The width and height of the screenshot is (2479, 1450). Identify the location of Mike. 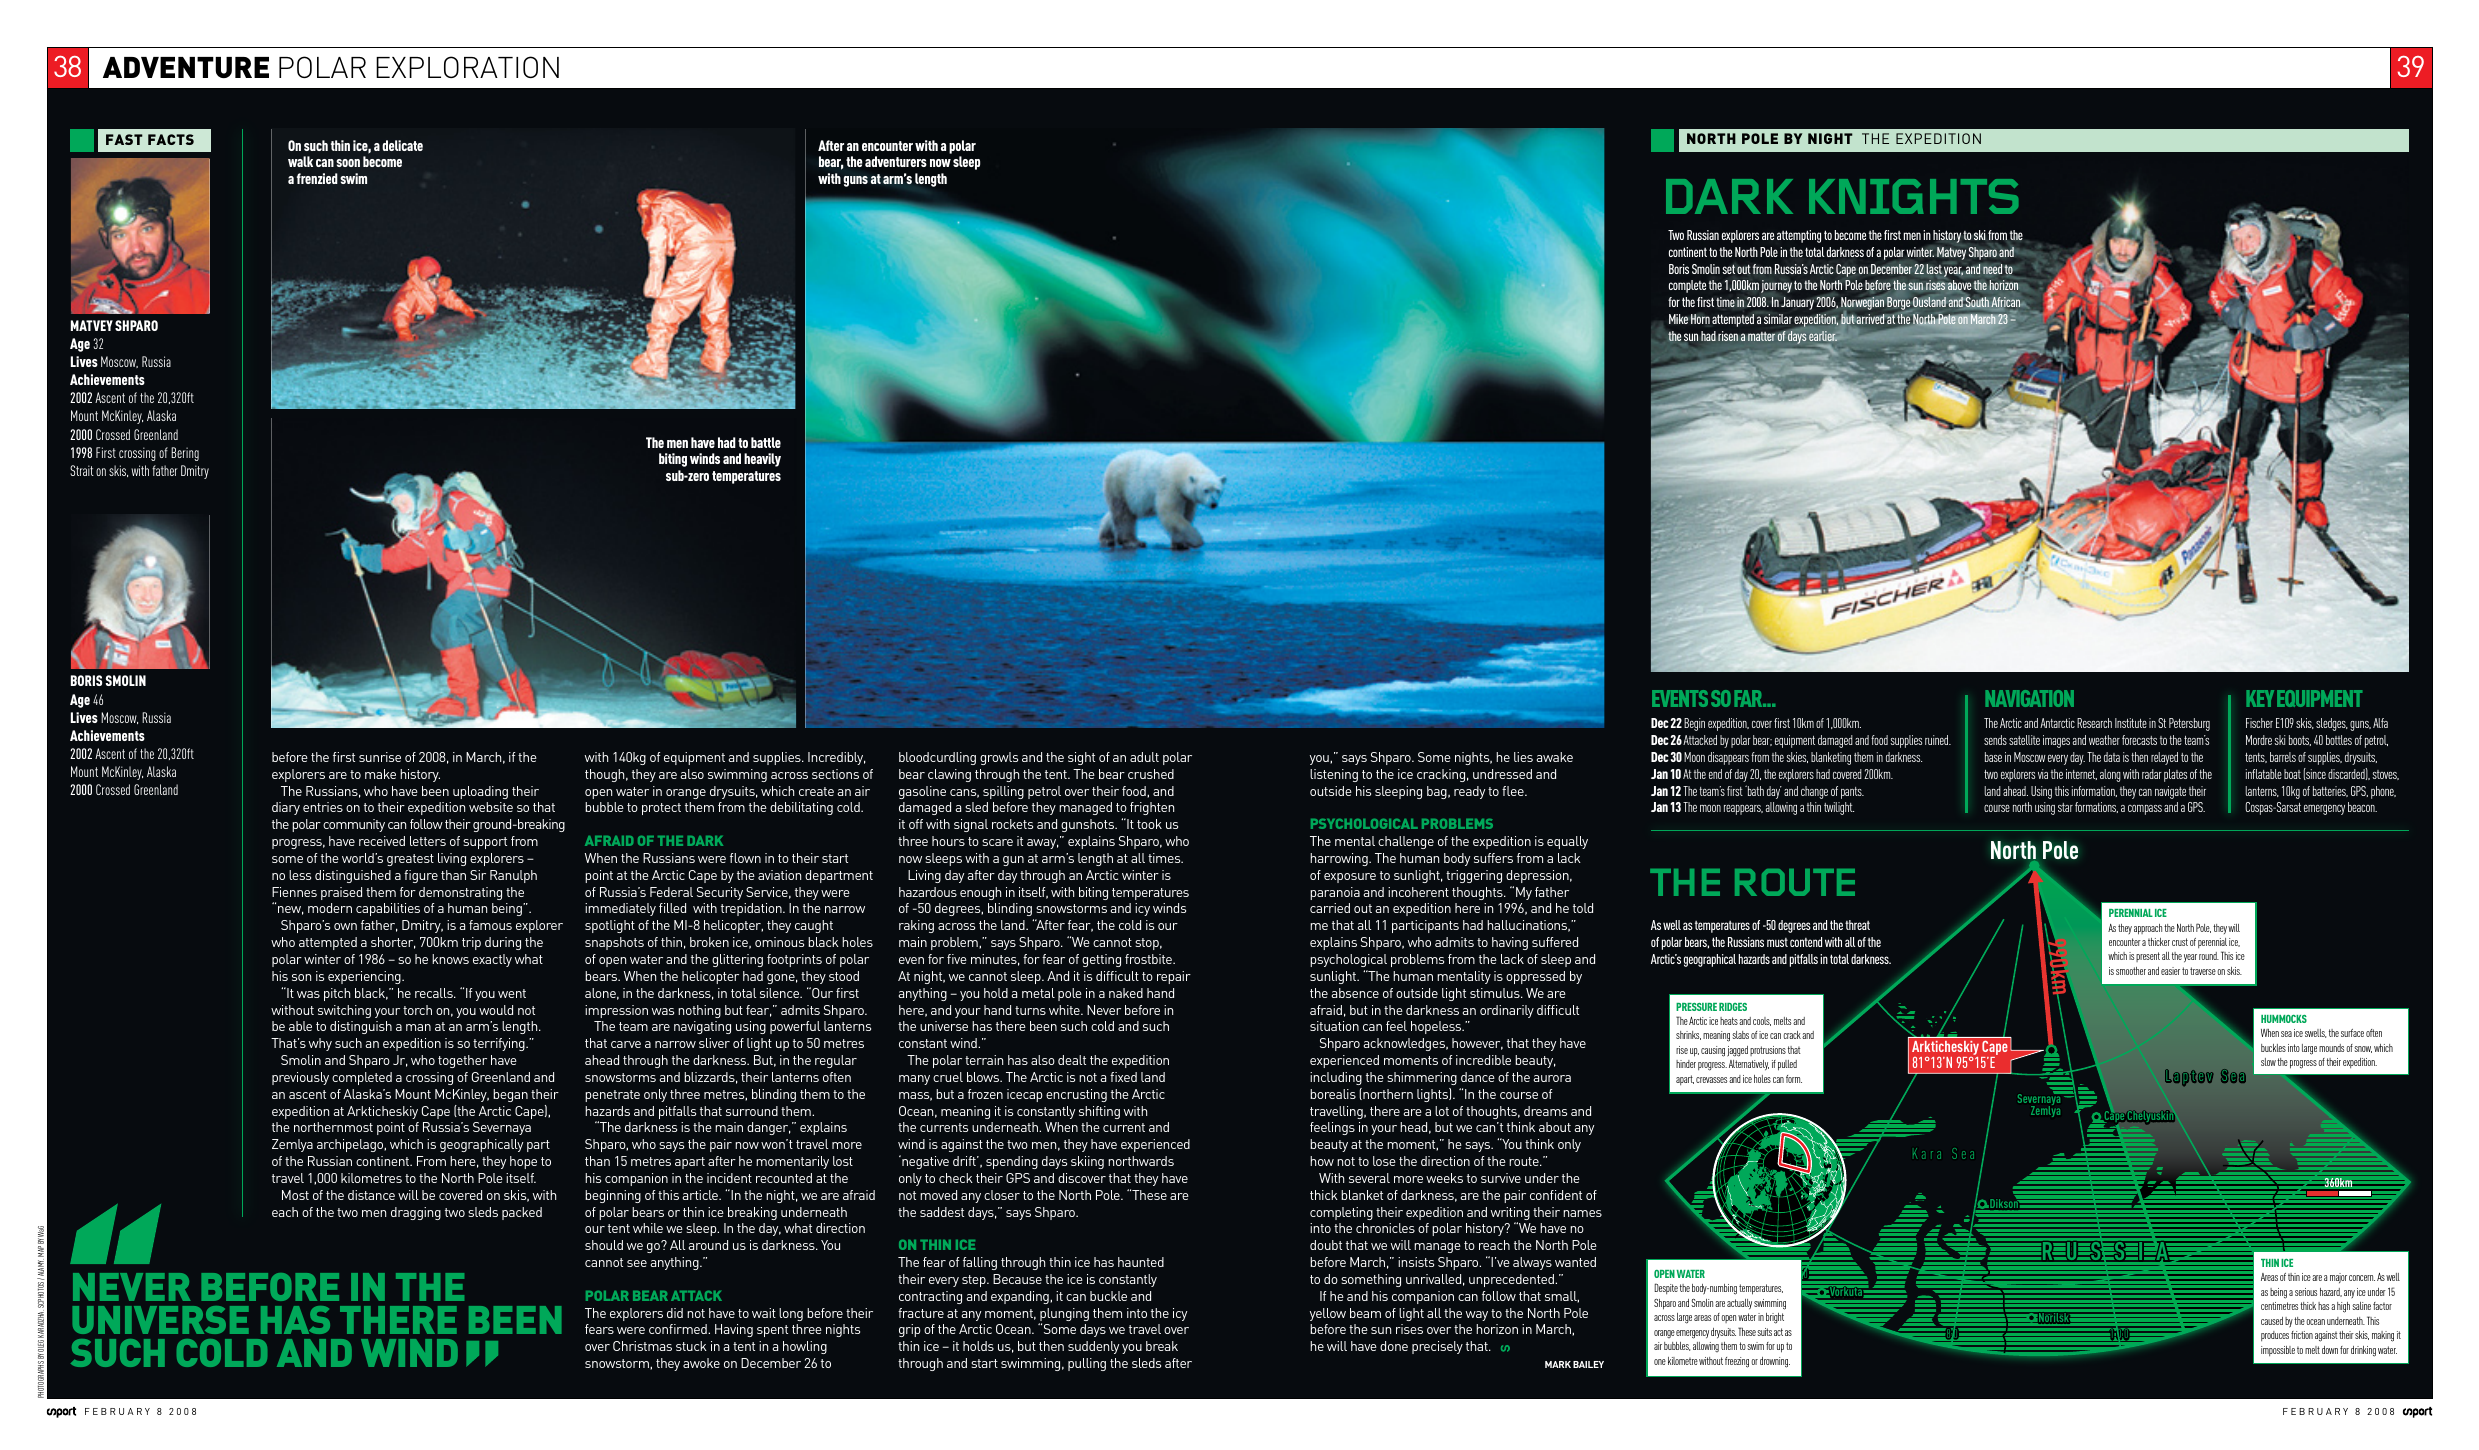
(1679, 319).
